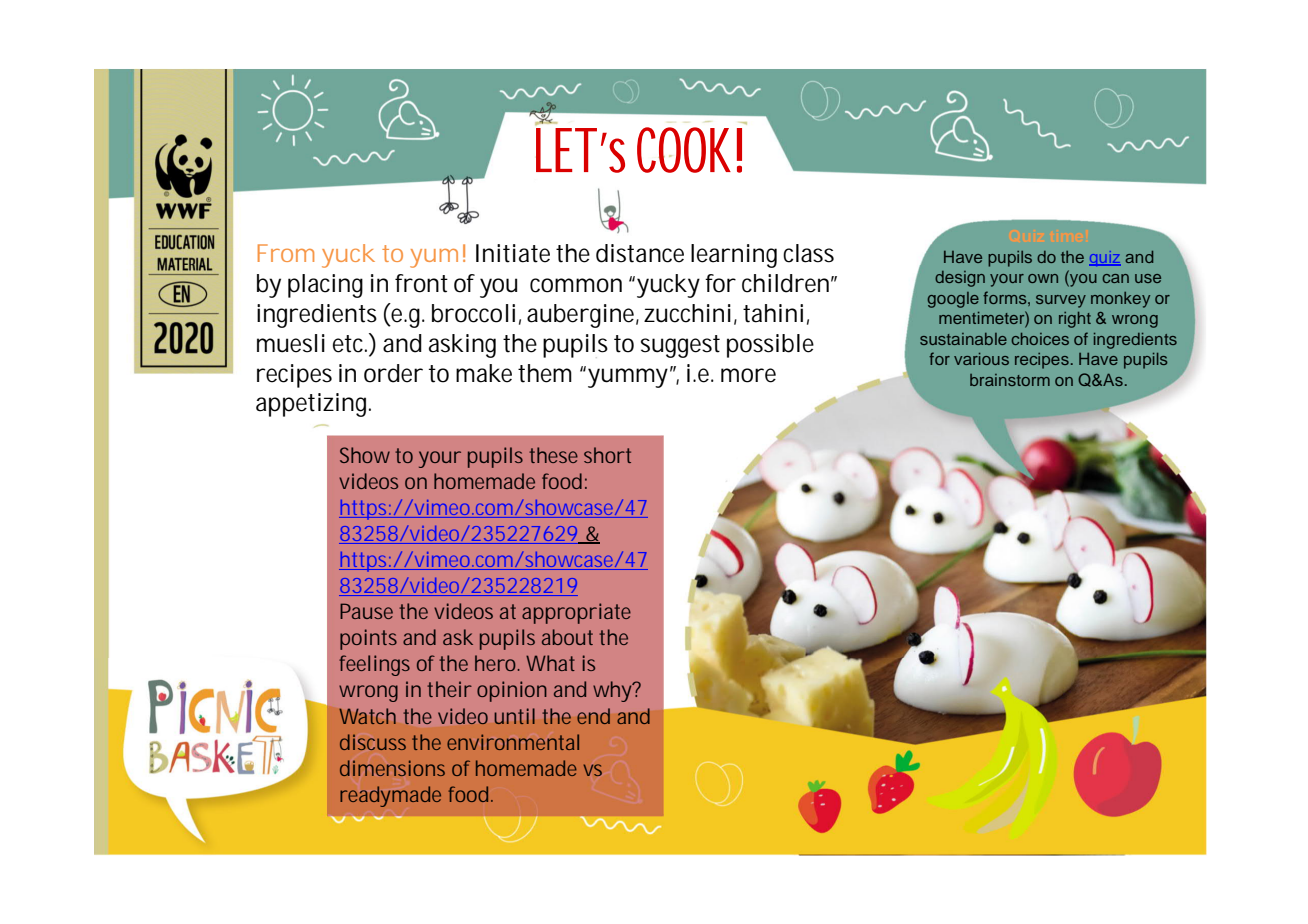  What do you see at coordinates (553, 455) in the screenshot?
I see `these` at bounding box center [553, 455].
